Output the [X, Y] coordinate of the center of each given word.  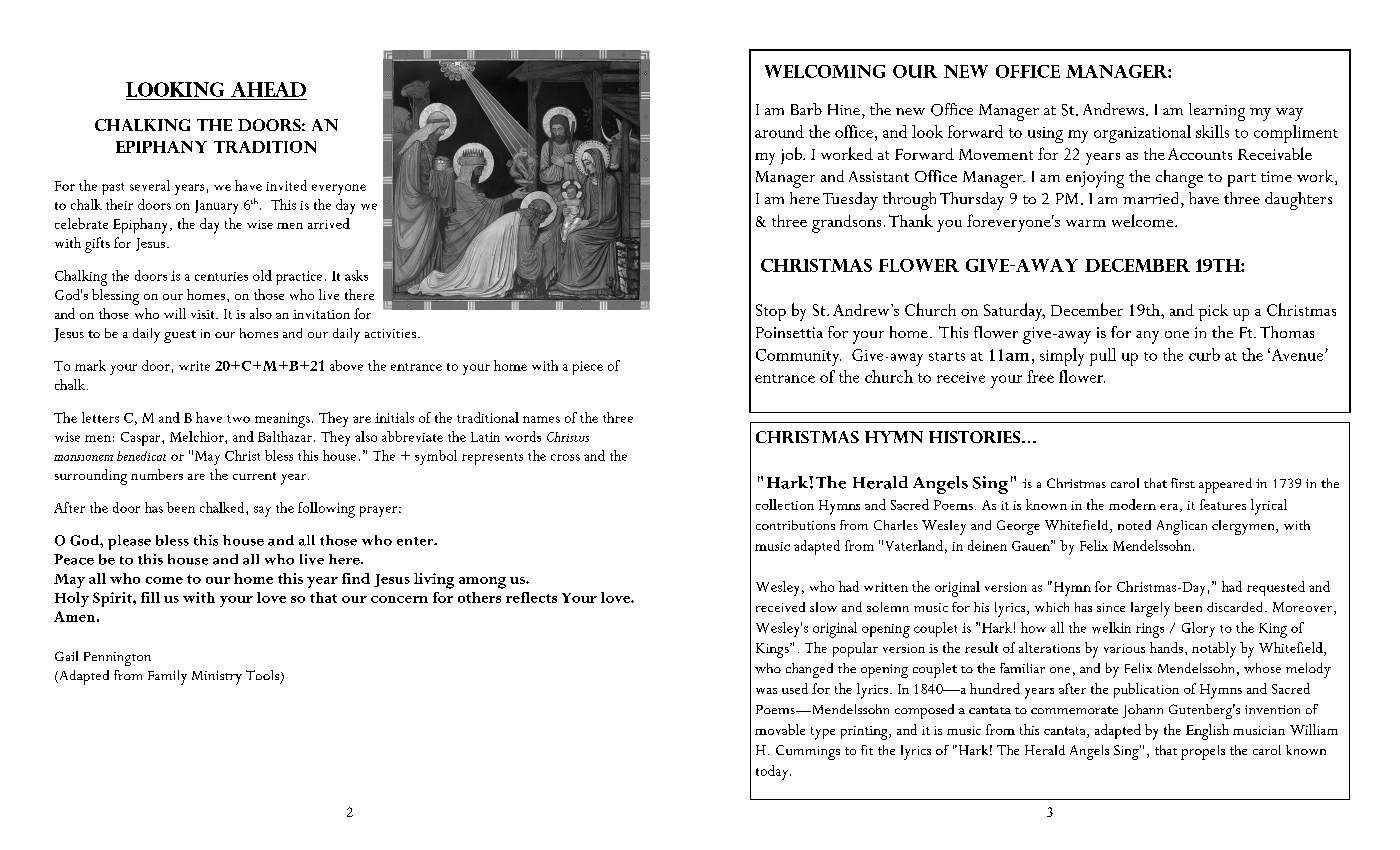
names [541, 419]
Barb [806, 109]
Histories [976, 437]
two [238, 419]
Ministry [217, 678]
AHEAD [268, 89]
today [773, 772]
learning [1217, 112]
